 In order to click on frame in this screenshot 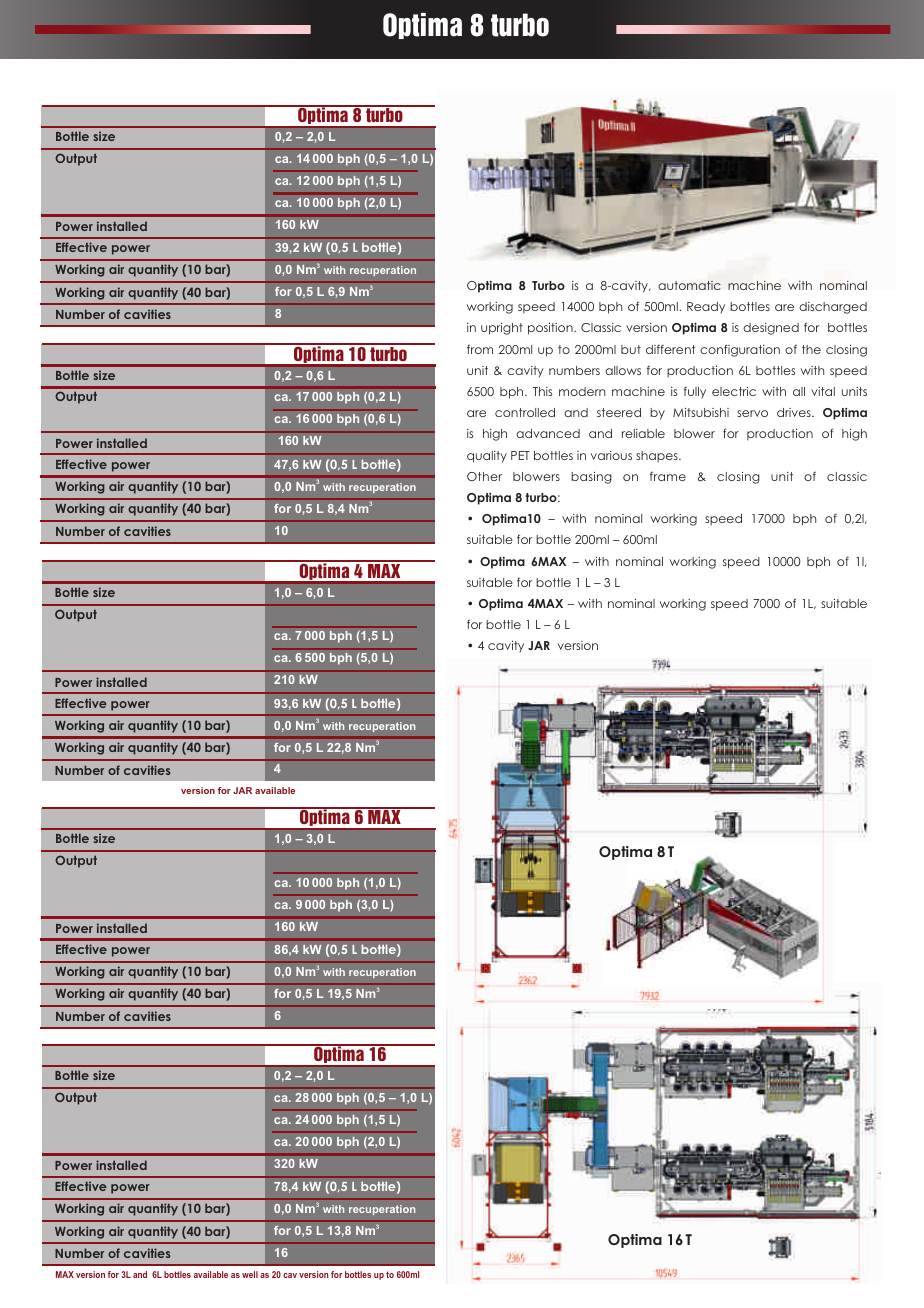, I will do `click(668, 476)`.
